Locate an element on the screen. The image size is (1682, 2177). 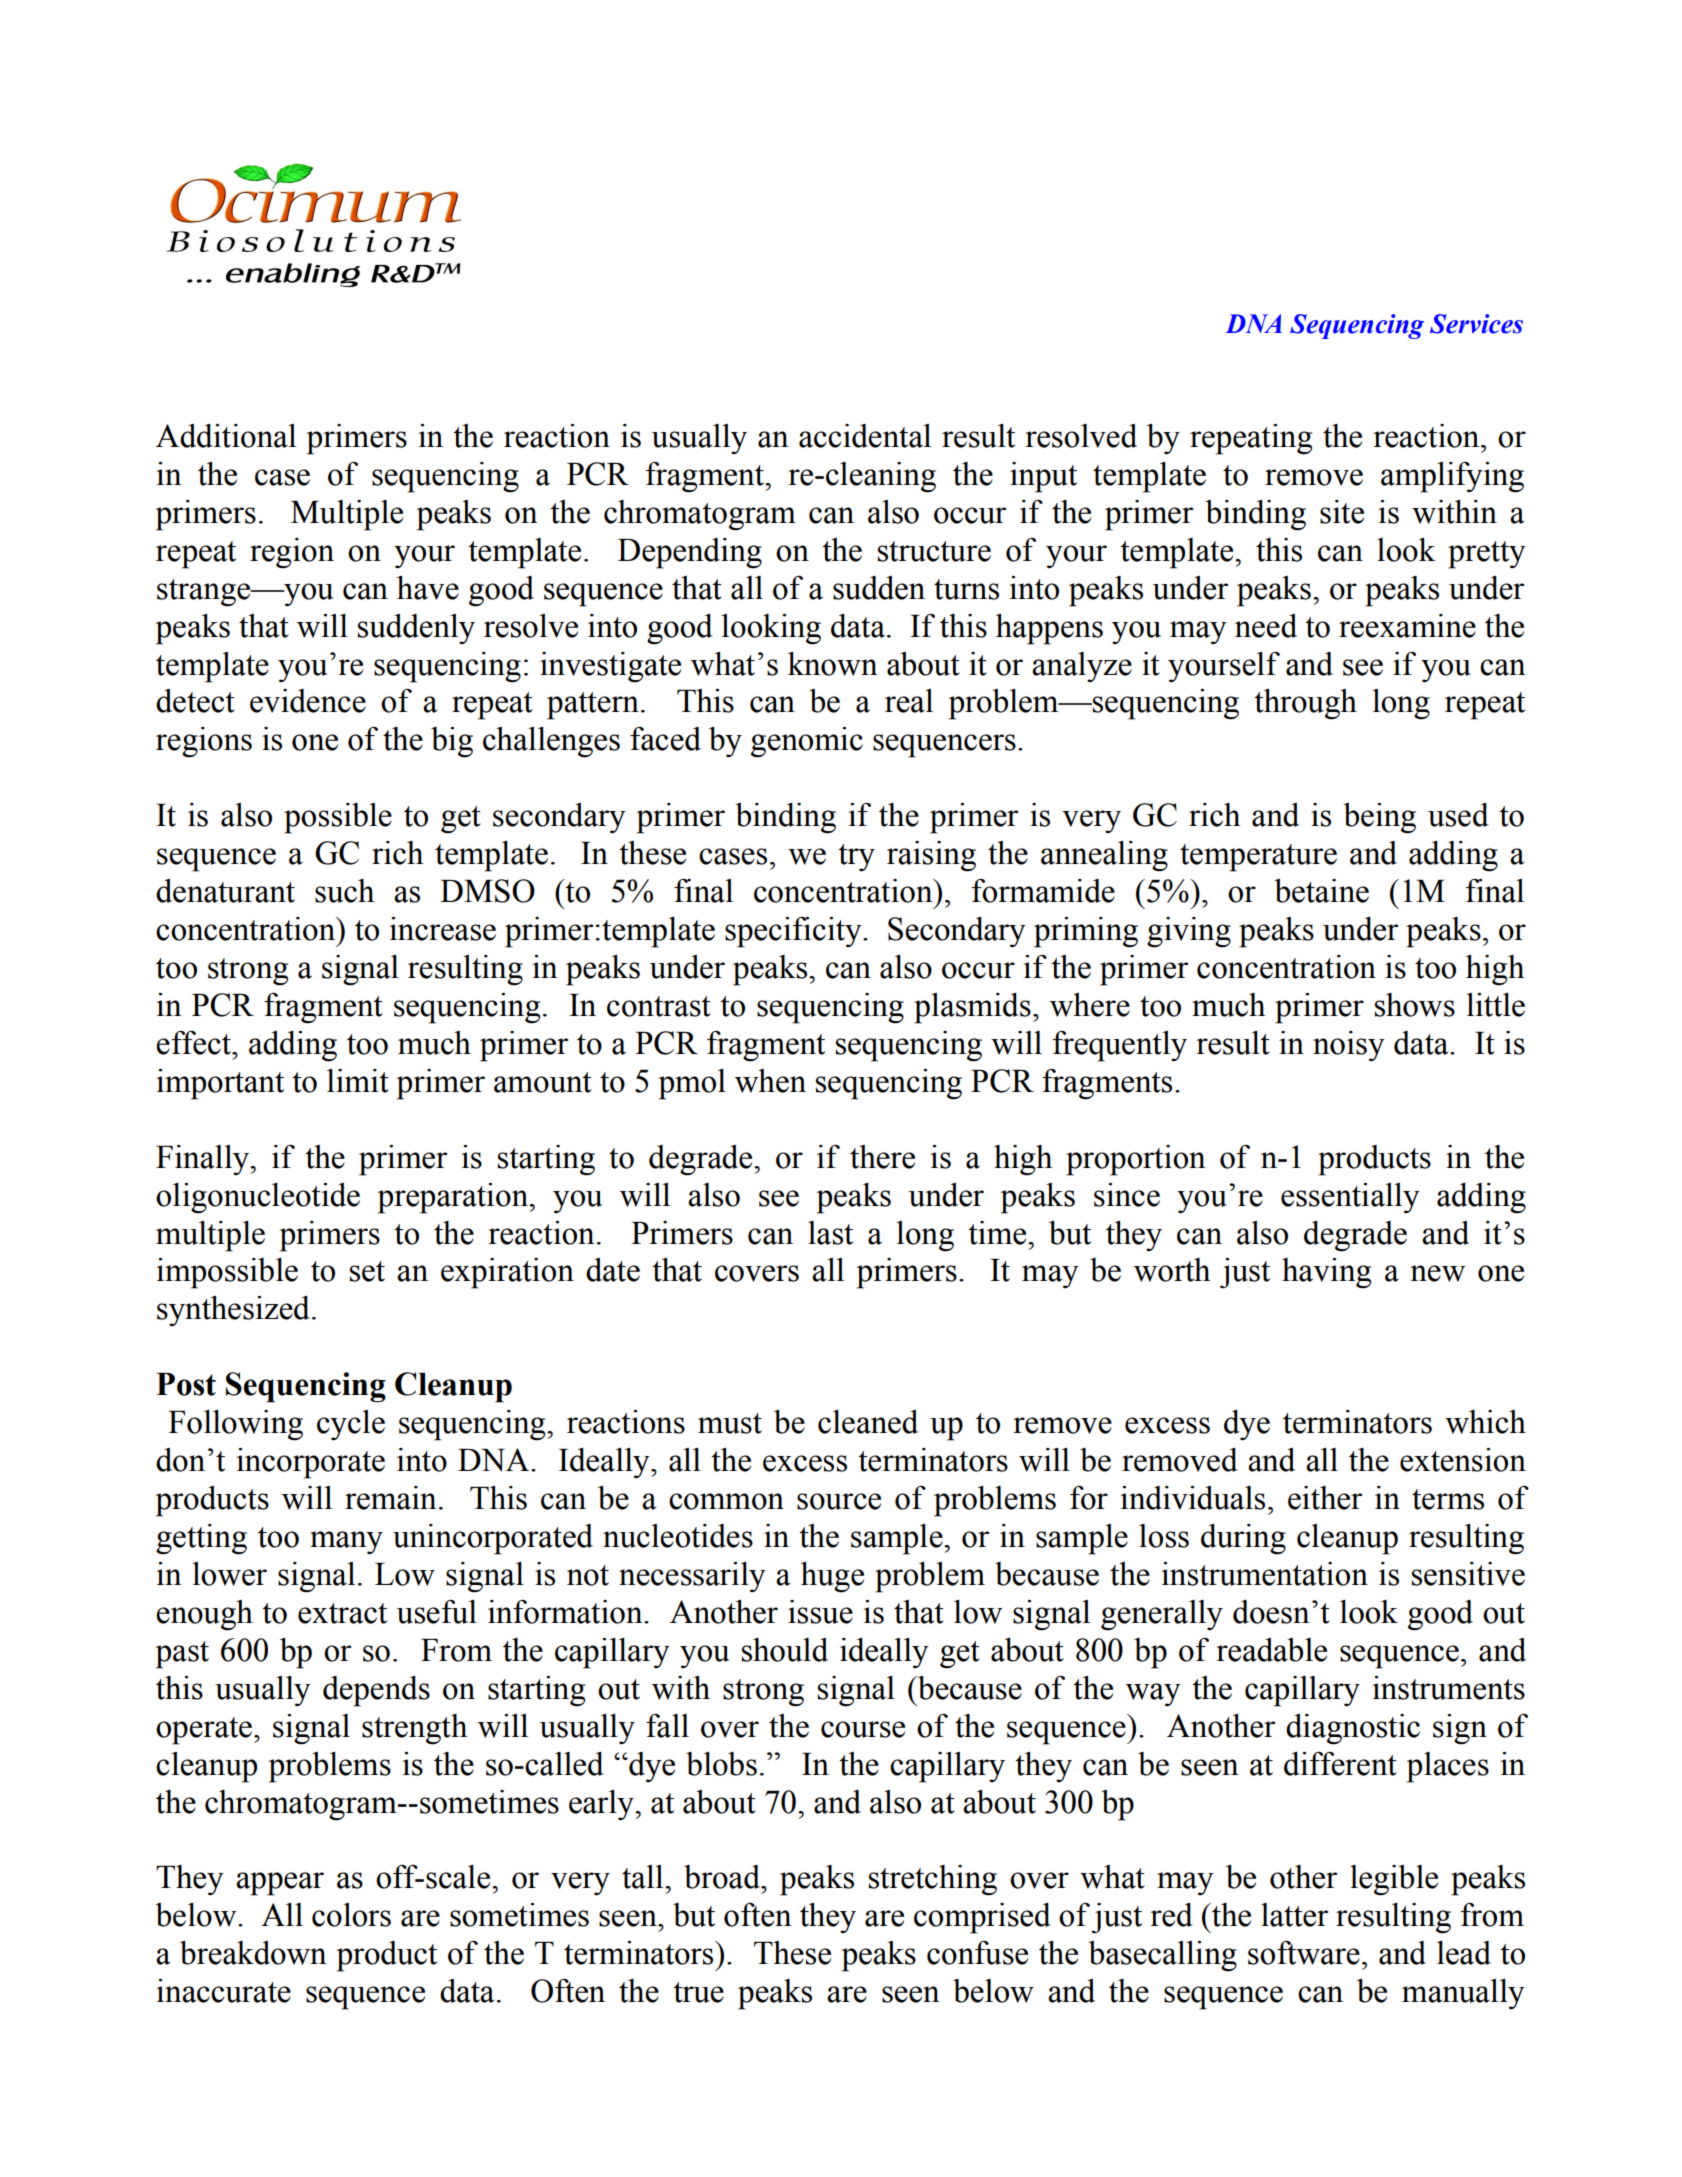
evidence is located at coordinates (308, 701).
